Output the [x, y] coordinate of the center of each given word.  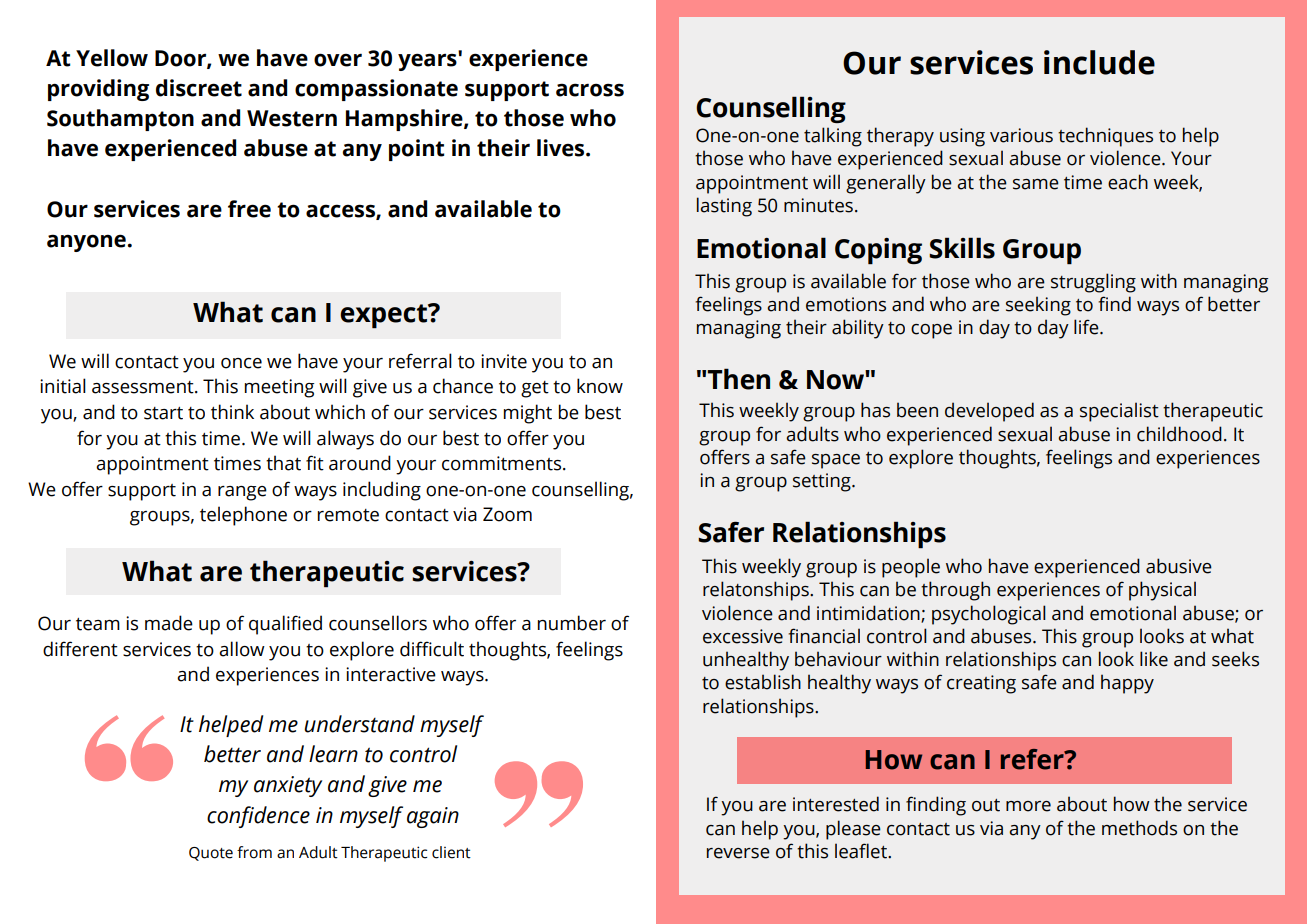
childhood [1179, 434]
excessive [743, 636]
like [1154, 659]
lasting [724, 207]
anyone [87, 243]
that [283, 463]
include [1099, 62]
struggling [1093, 283]
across [590, 90]
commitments [503, 463]
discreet [199, 88]
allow [242, 649]
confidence [258, 817]
